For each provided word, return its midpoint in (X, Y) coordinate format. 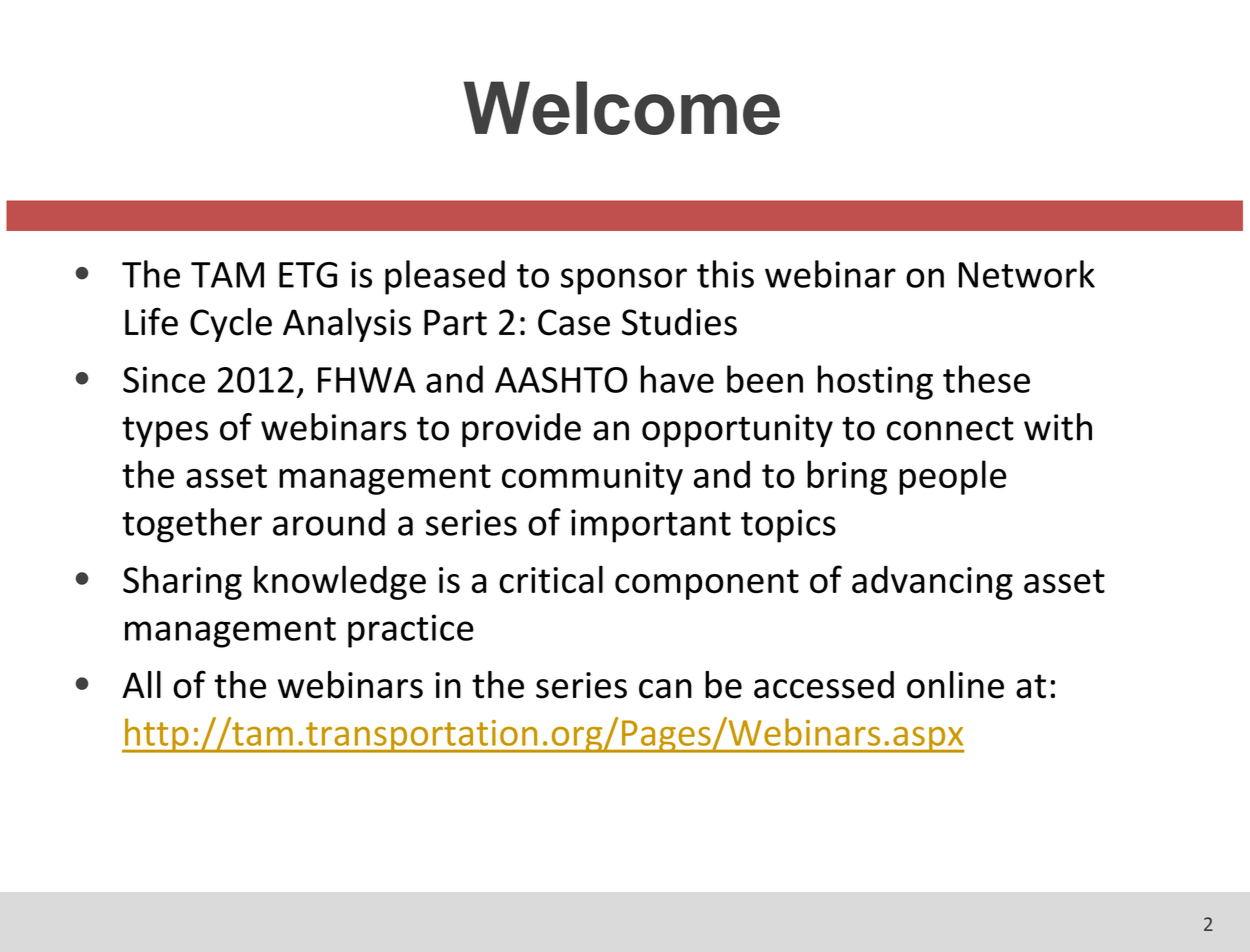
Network (1027, 274)
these (986, 379)
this (725, 274)
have (677, 379)
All (141, 684)
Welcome (621, 108)
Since (164, 379)
